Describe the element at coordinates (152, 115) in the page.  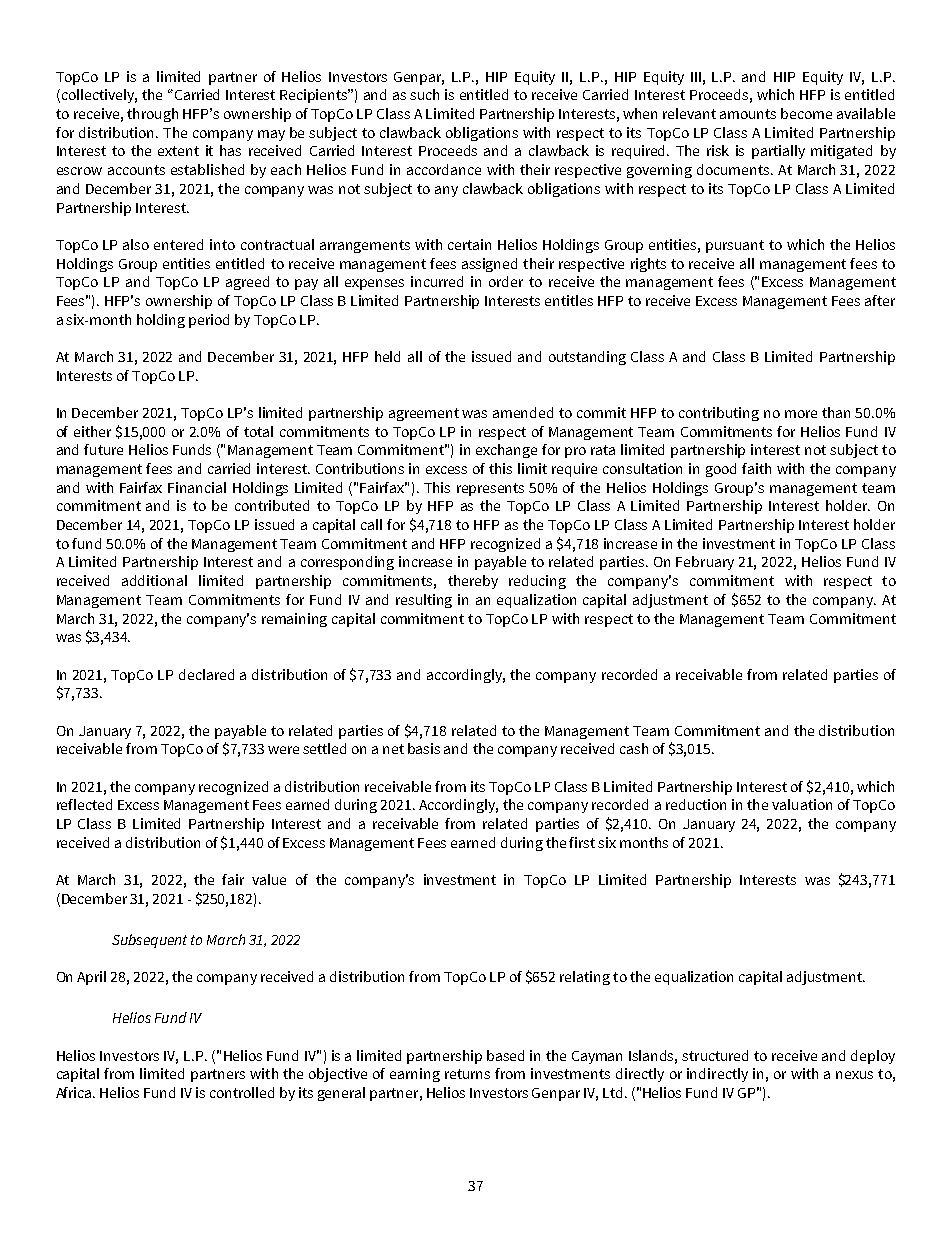
I see `through` at that location.
